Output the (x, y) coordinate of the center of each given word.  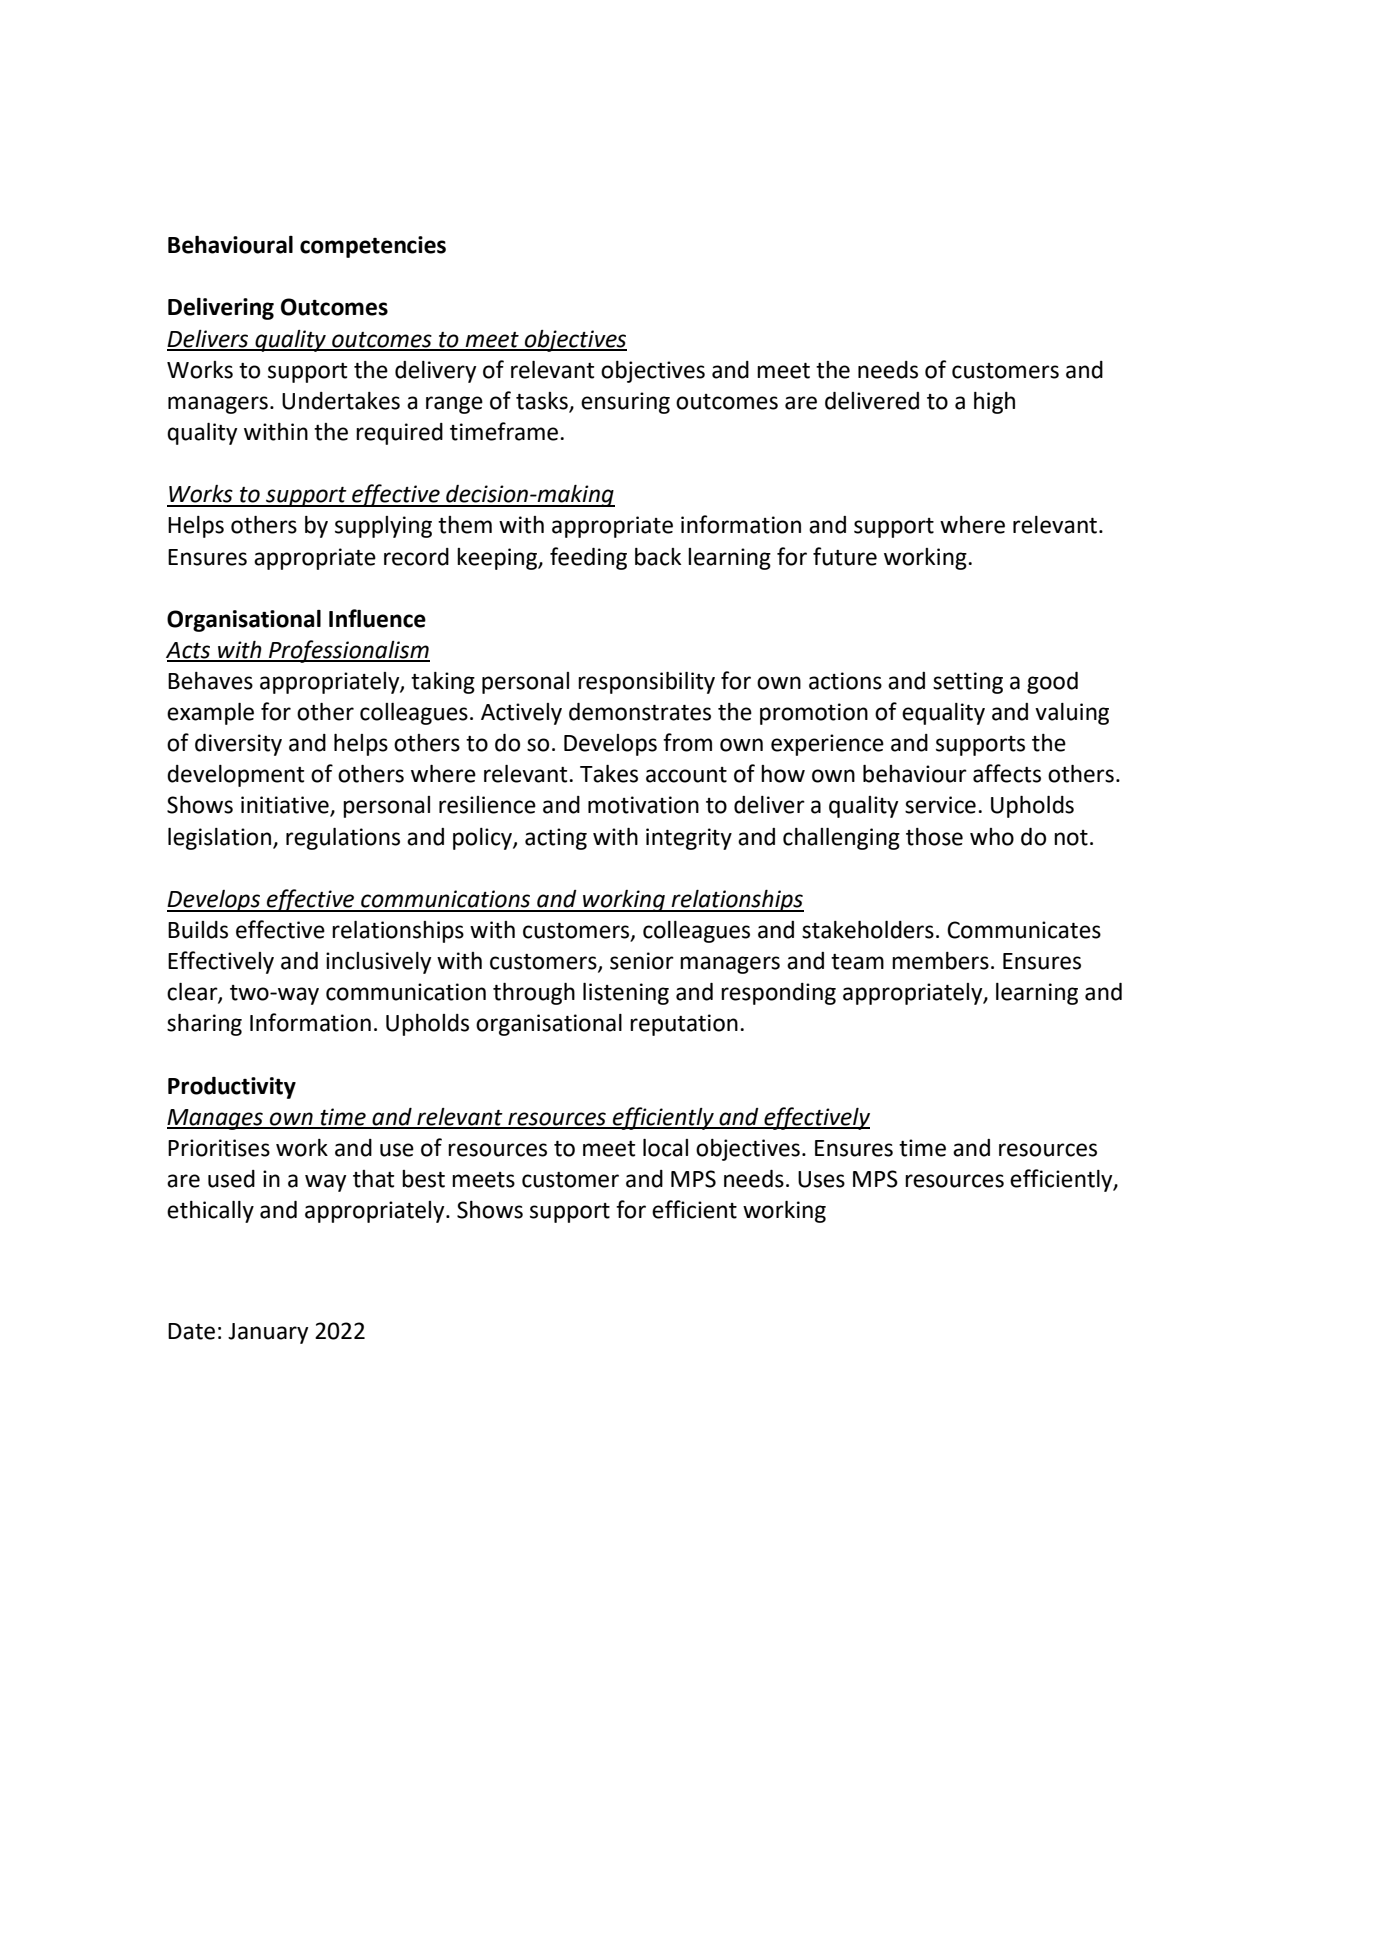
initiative (286, 806)
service (940, 805)
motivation (643, 805)
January (268, 1333)
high (994, 403)
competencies (373, 247)
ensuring (625, 403)
